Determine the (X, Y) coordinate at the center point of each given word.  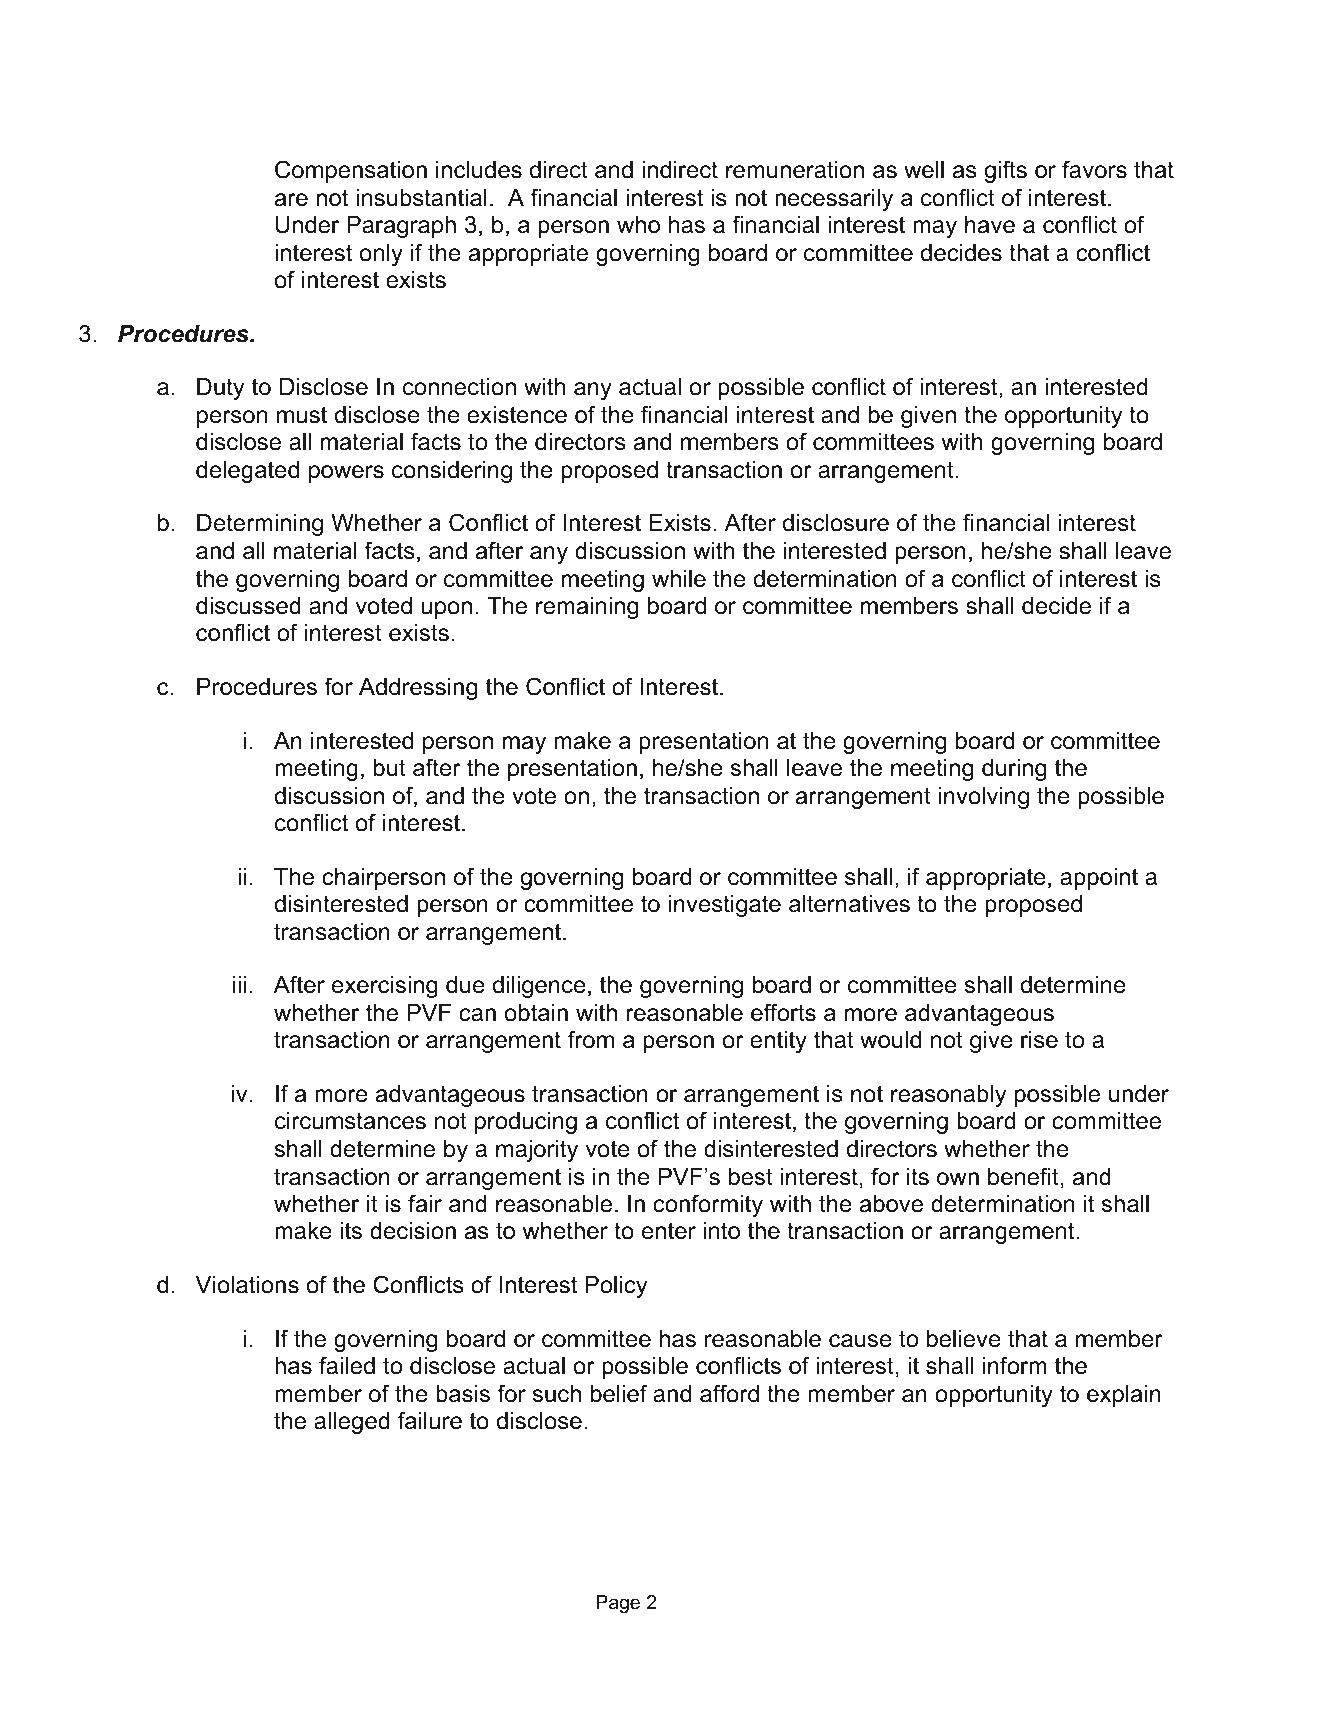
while (679, 579)
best (751, 1177)
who (638, 225)
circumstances (350, 1121)
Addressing (418, 689)
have (990, 225)
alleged (352, 1423)
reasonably (948, 1096)
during (1014, 770)
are (291, 200)
